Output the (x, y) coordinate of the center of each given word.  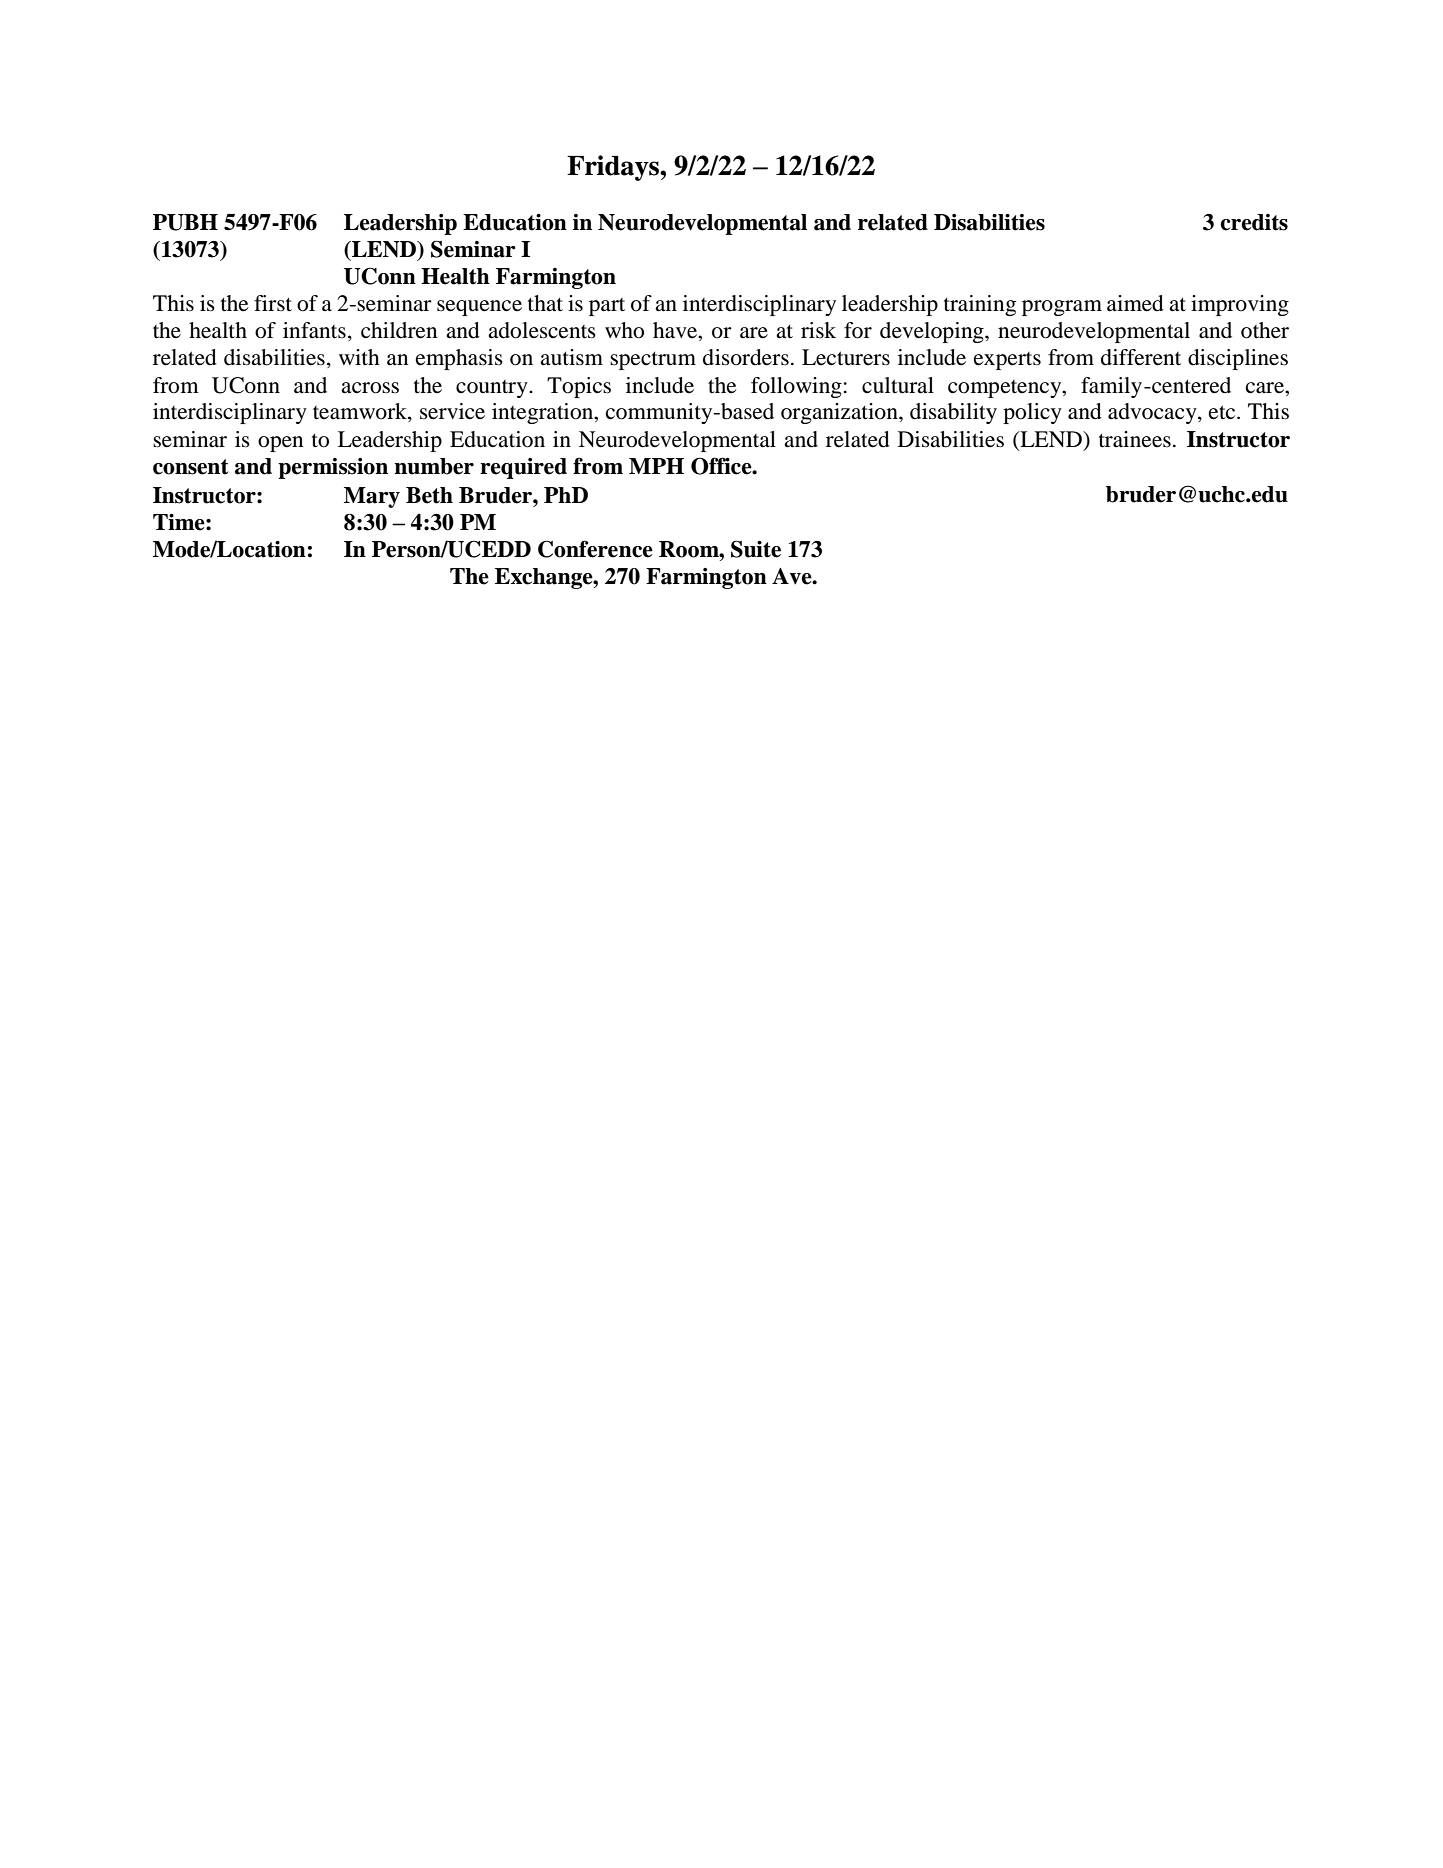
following (796, 387)
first (273, 303)
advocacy (1153, 413)
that (545, 303)
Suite (756, 549)
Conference (595, 549)
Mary (372, 497)
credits (1254, 222)
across (370, 388)
